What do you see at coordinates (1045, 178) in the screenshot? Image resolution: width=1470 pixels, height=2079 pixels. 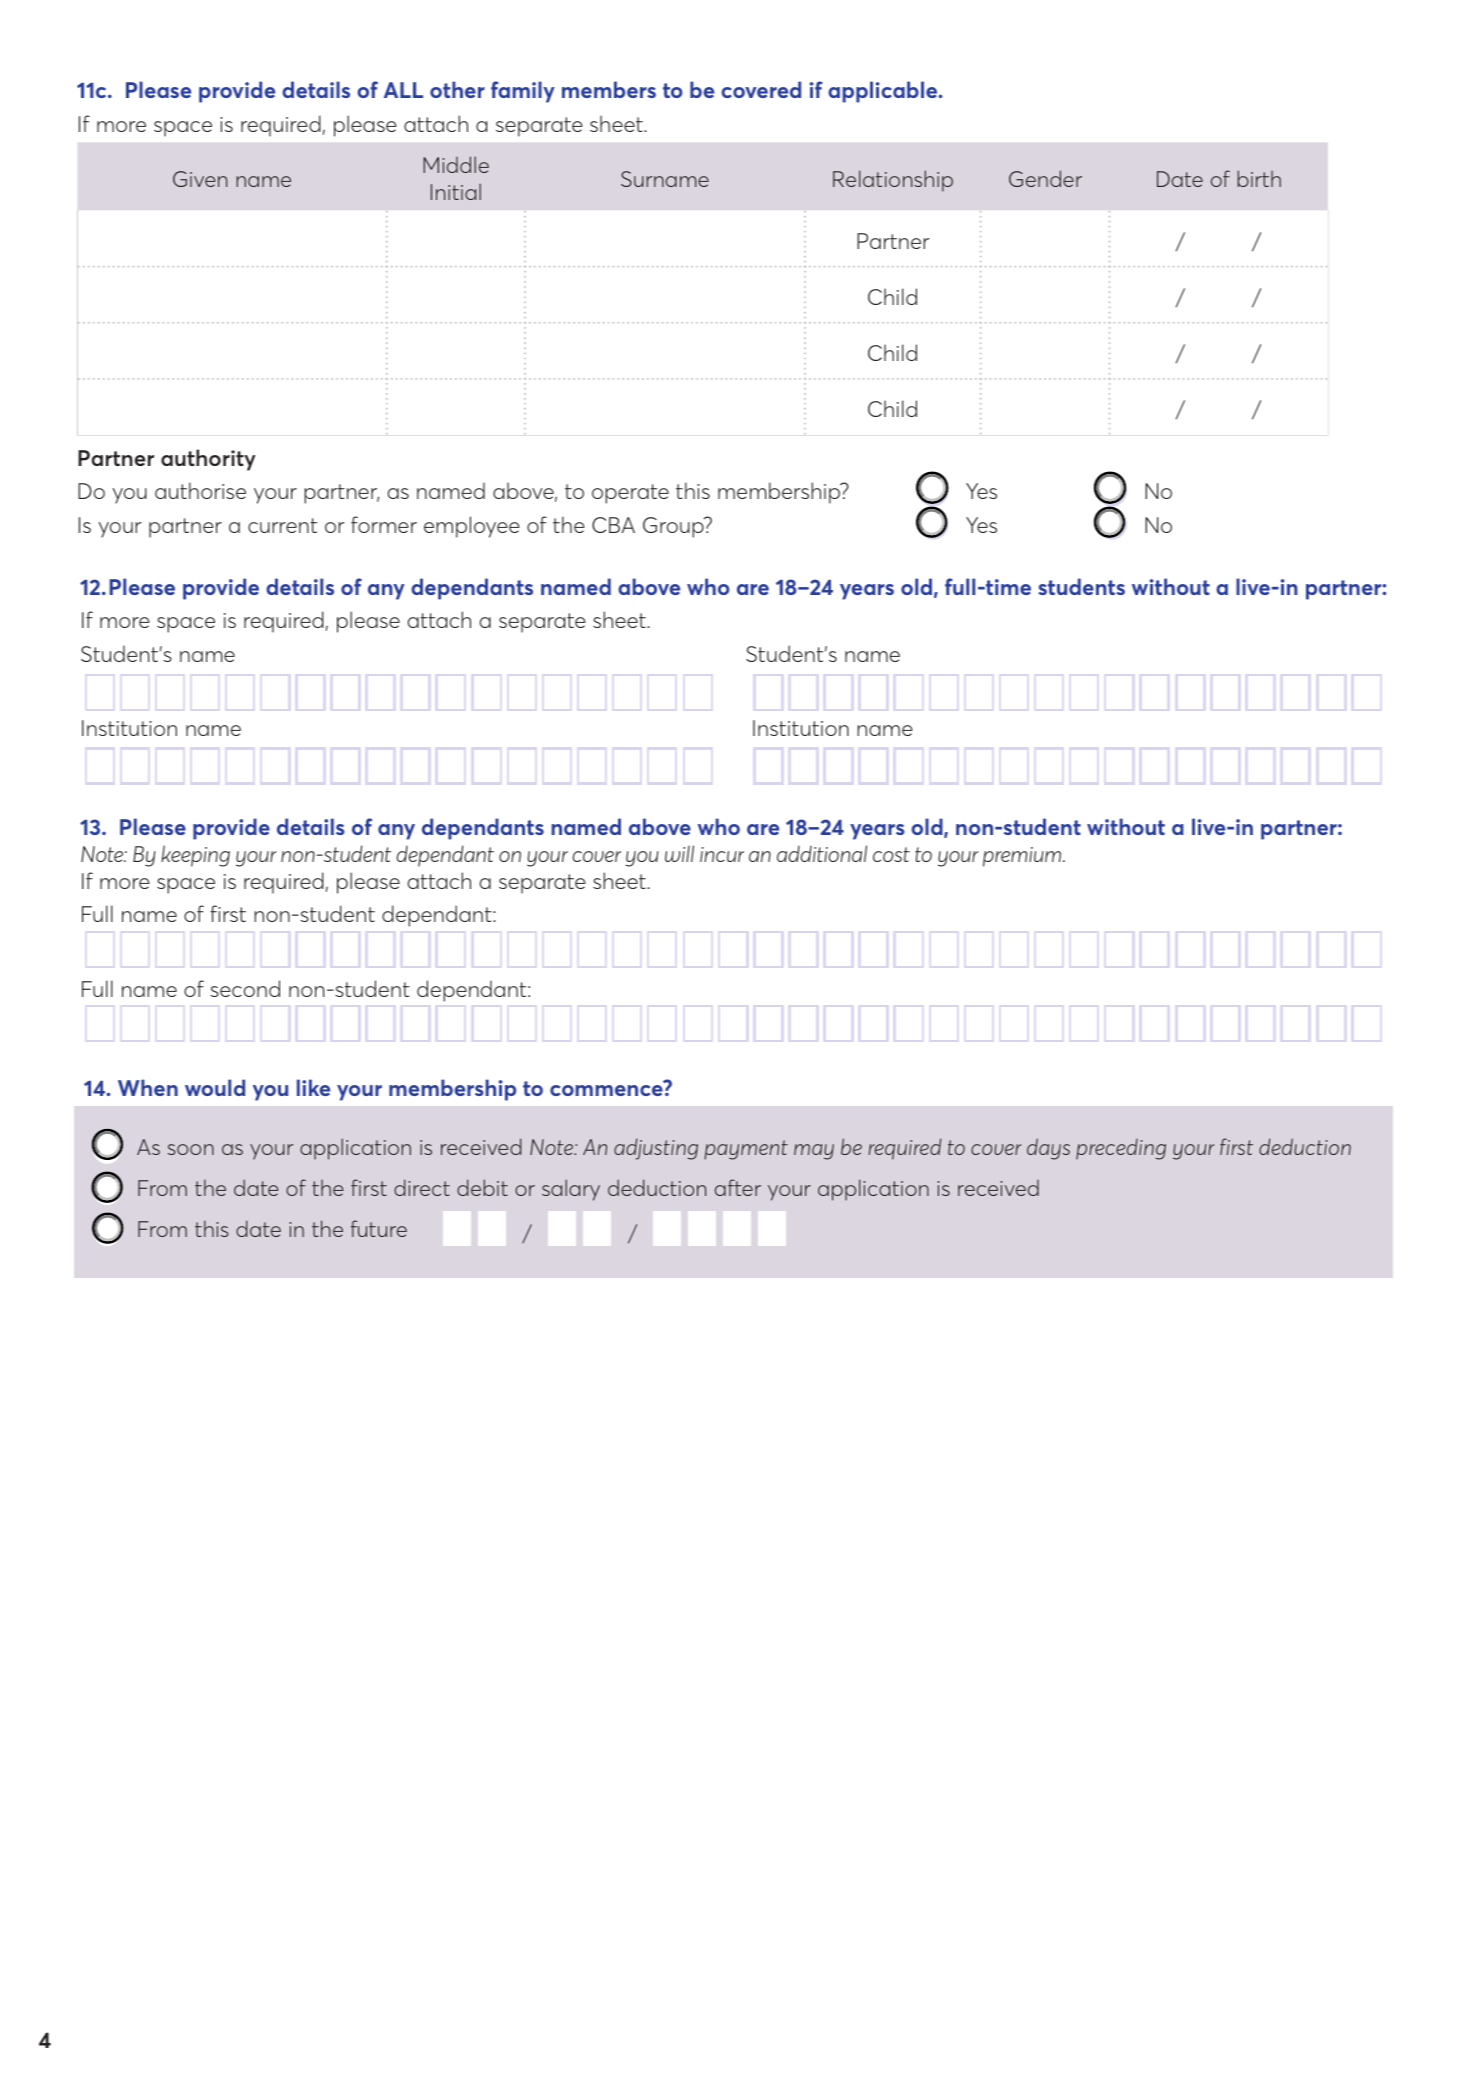 I see `Gender` at bounding box center [1045, 178].
